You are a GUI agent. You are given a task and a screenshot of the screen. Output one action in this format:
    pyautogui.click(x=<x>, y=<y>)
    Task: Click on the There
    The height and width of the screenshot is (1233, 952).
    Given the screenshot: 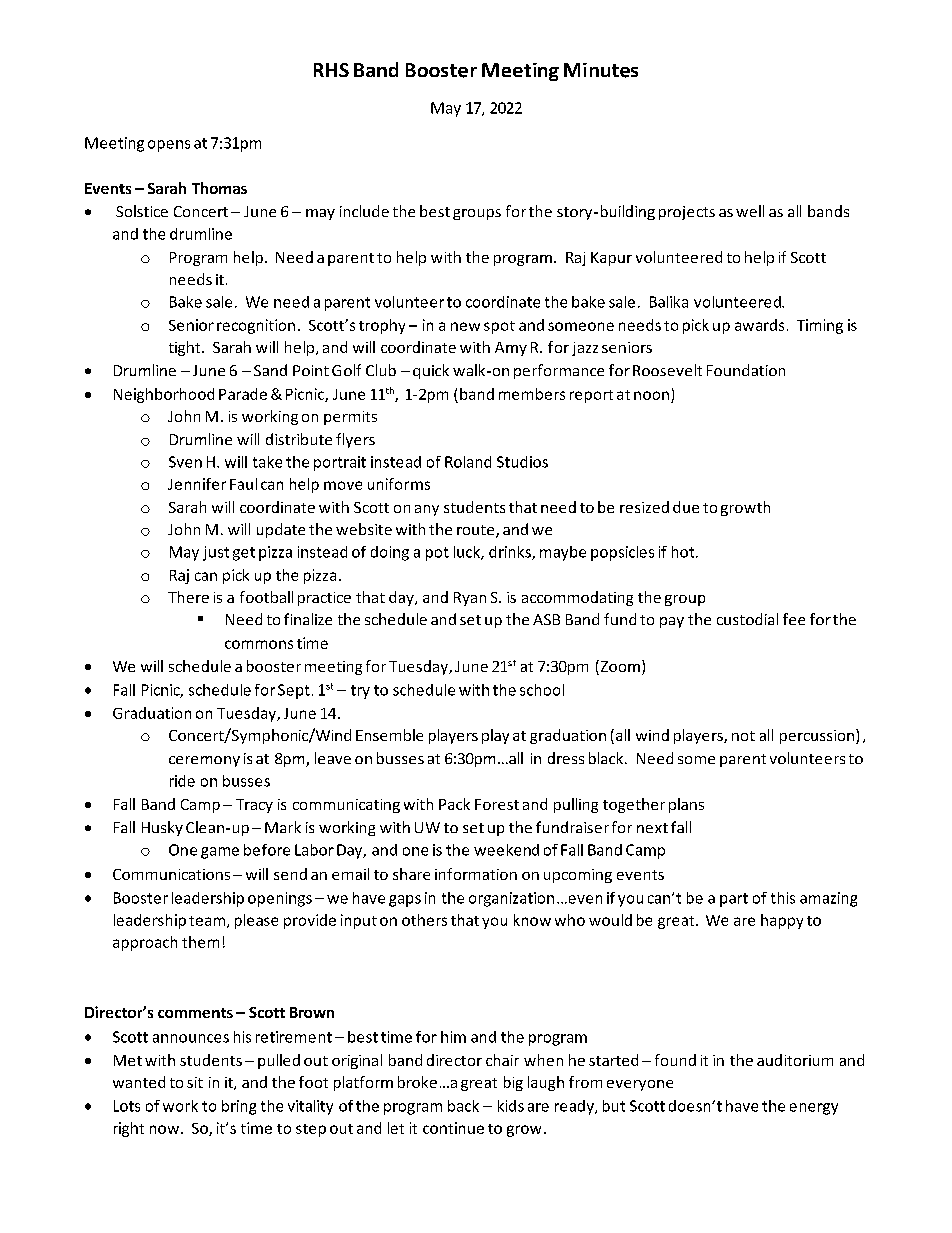 What is the action you would take?
    pyautogui.click(x=188, y=597)
